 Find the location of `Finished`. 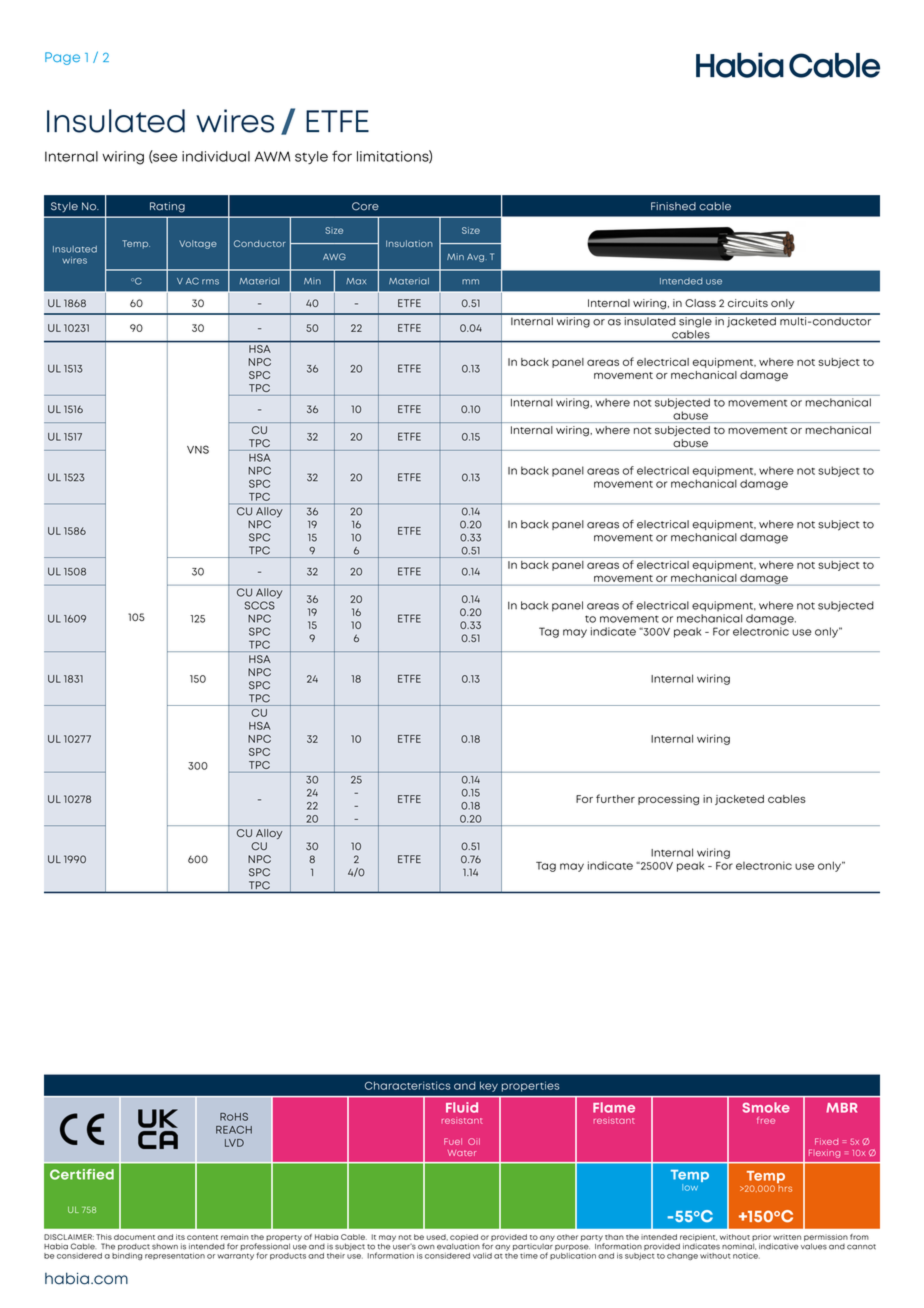

Finished is located at coordinates (673, 206).
